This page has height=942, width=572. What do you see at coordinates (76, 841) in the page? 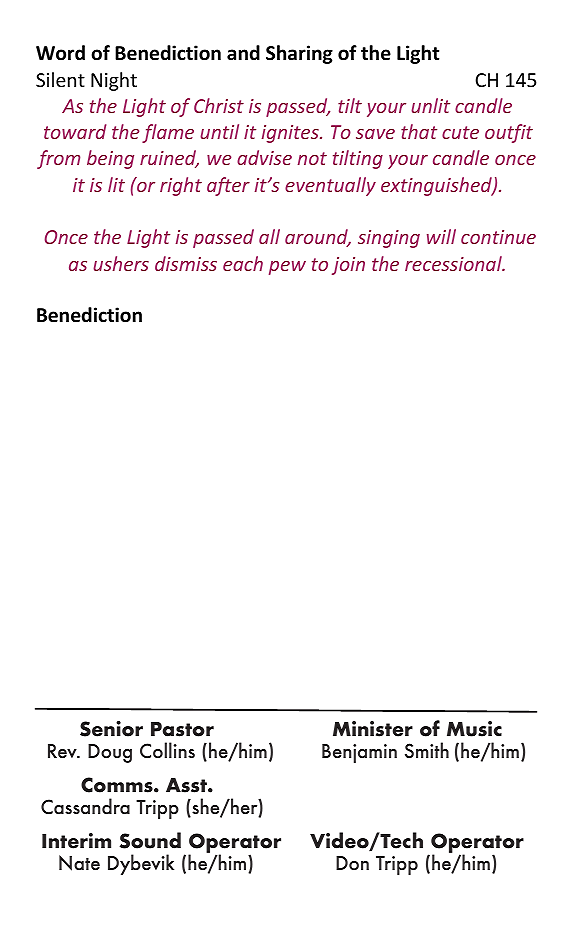
I see `Interim` at bounding box center [76, 841].
